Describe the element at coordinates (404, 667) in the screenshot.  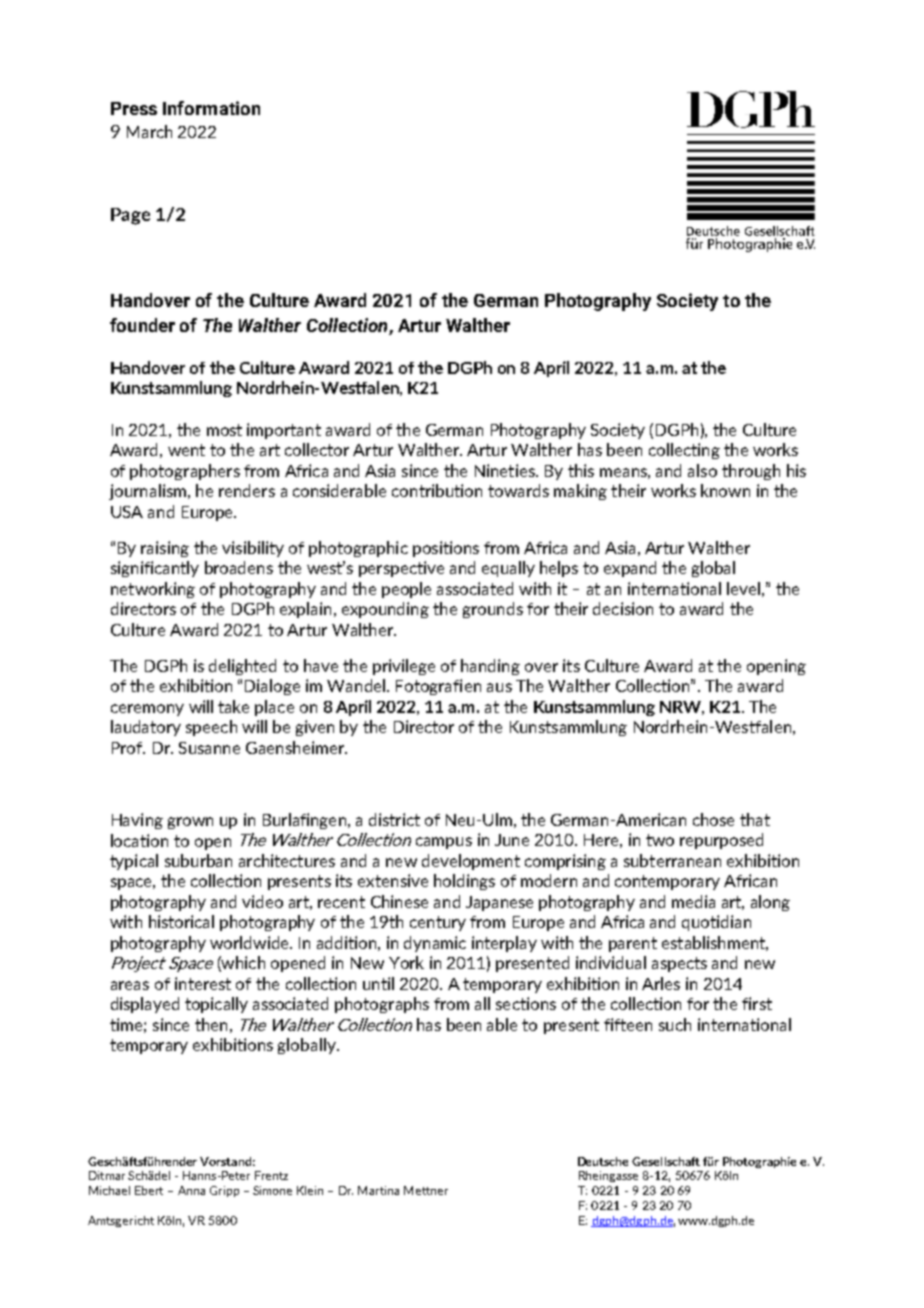
I see `privilege` at that location.
